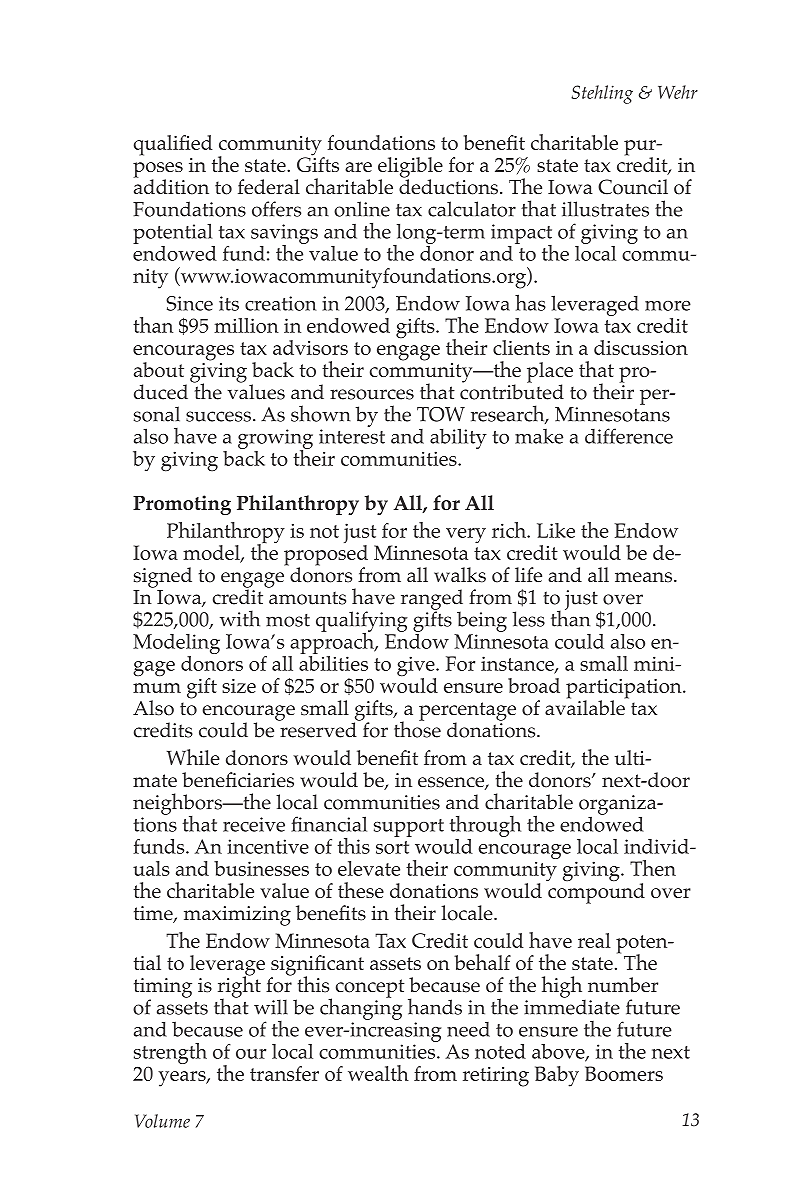 This page has height=1197, width=798. What do you see at coordinates (586, 706) in the page?
I see `available` at bounding box center [586, 706].
